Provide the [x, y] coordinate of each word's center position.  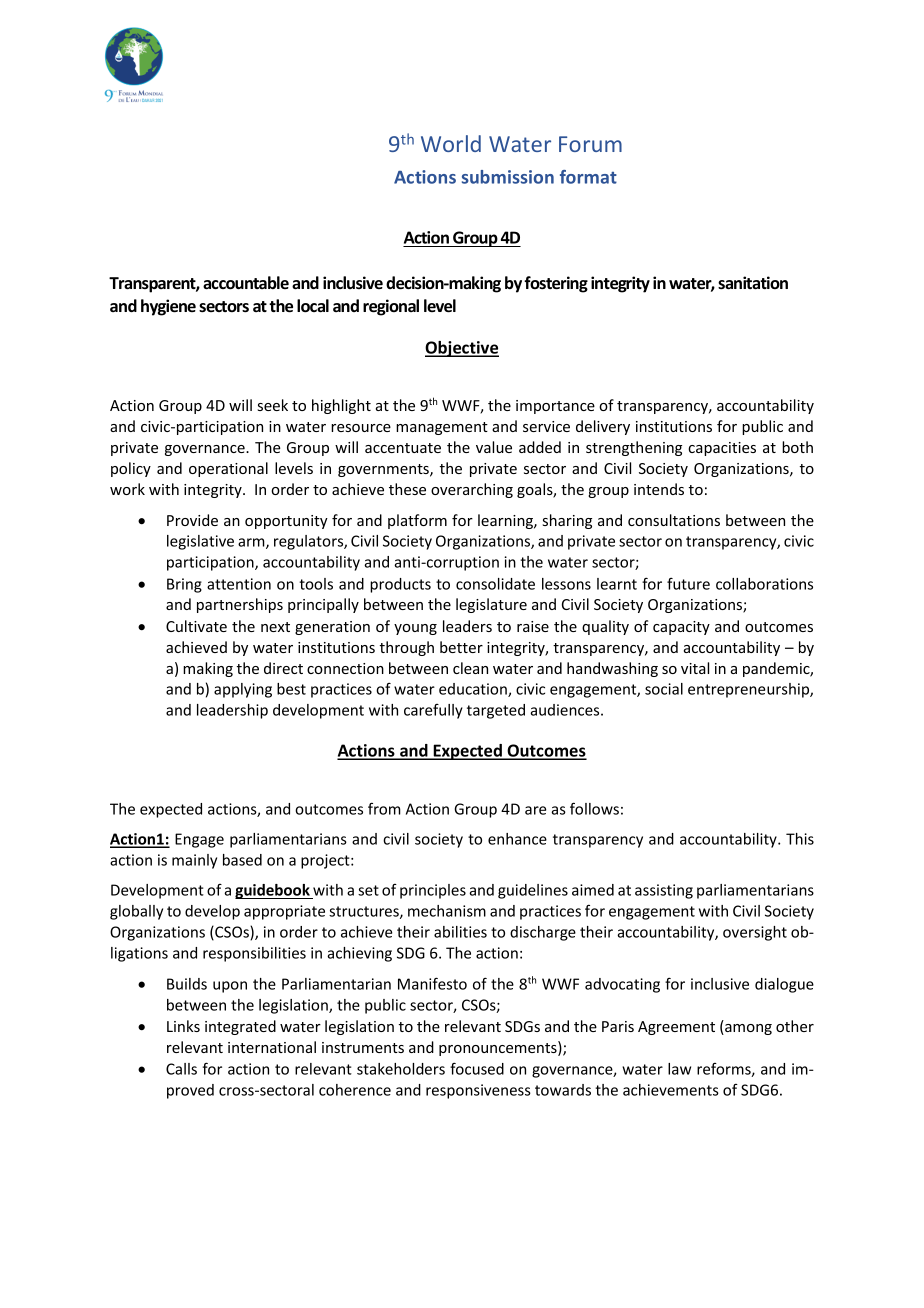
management [442, 428]
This [800, 839]
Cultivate [196, 626]
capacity [681, 628]
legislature [491, 605]
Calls [181, 1069]
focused [477, 1068]
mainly [194, 861]
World [451, 143]
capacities [722, 449]
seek [273, 405]
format [588, 177]
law [679, 1069]
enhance [517, 839]
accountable [246, 283]
